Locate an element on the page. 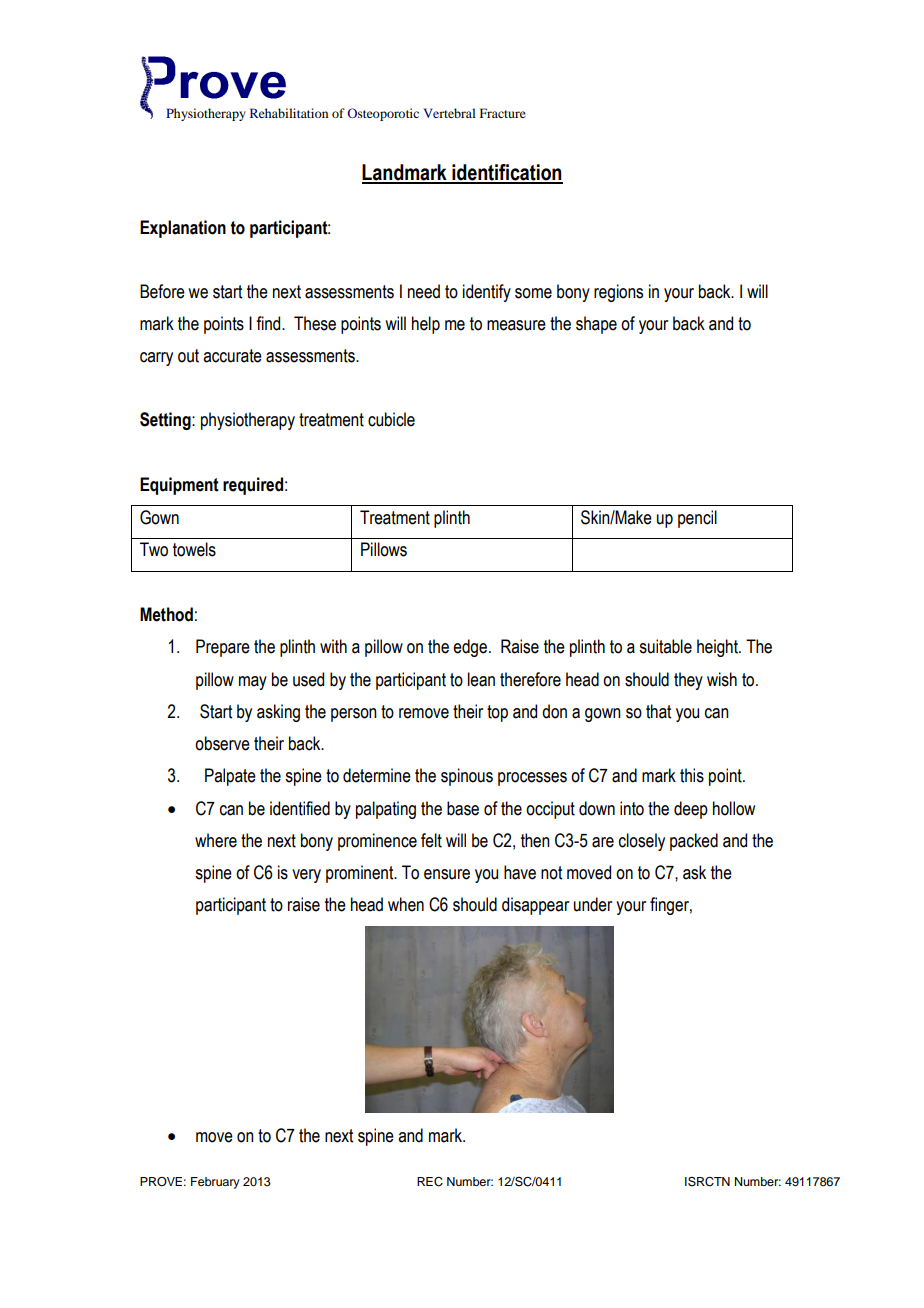  Rehabilitation is located at coordinates (289, 113).
